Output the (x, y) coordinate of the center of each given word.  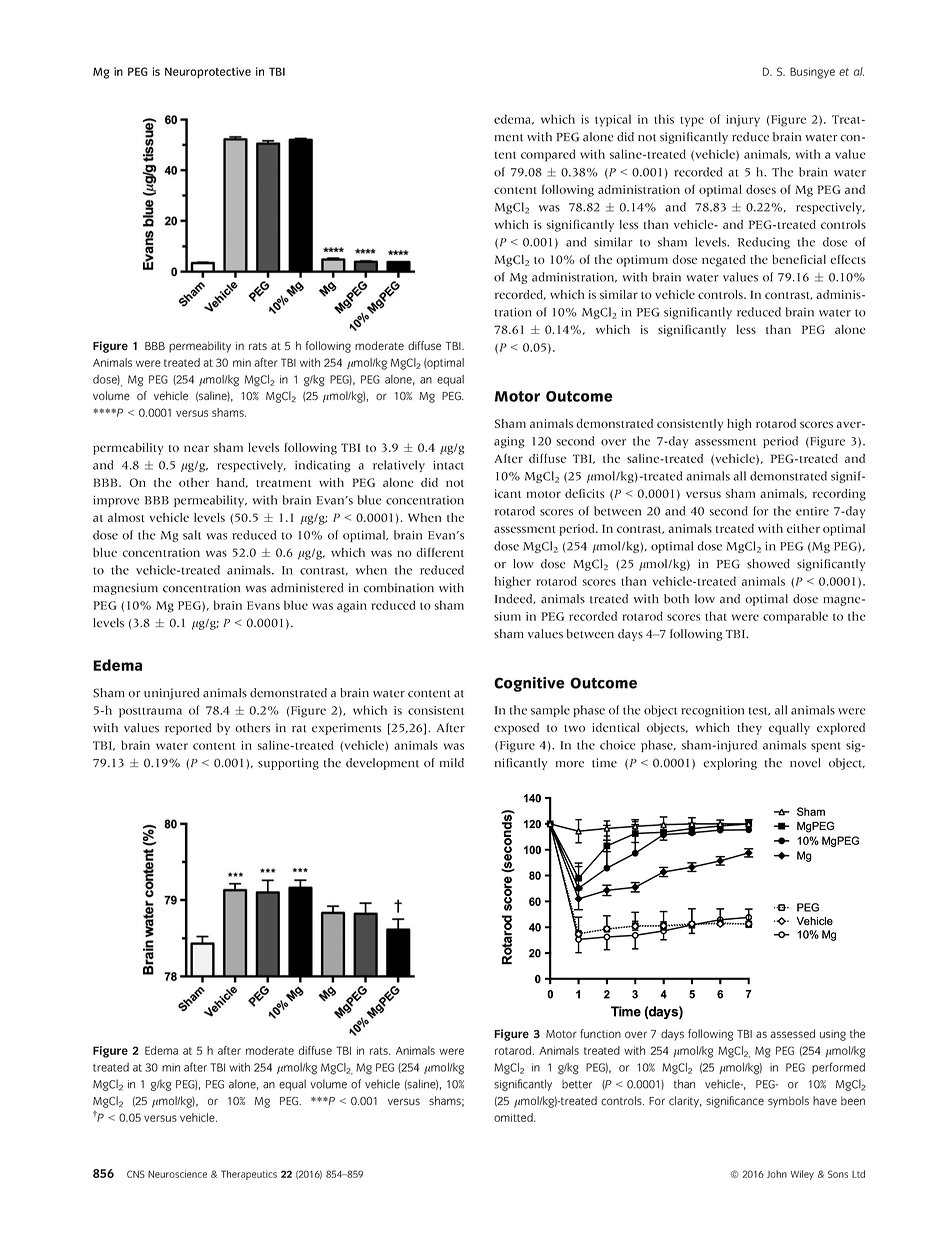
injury (743, 121)
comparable (795, 617)
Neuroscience (177, 1174)
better (577, 1084)
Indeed (515, 599)
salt (192, 535)
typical (613, 120)
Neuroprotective (208, 73)
